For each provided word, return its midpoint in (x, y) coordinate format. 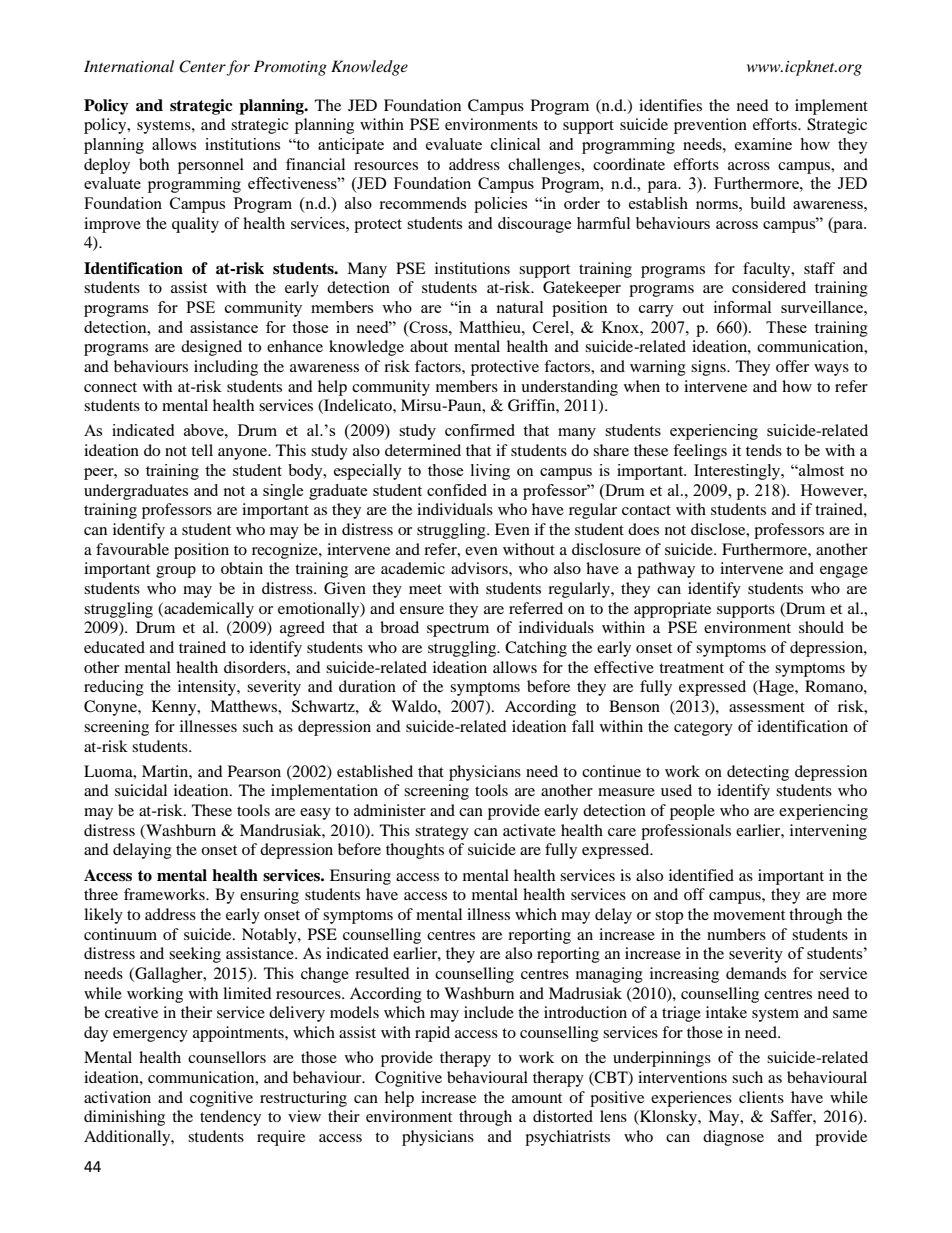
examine (763, 144)
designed (211, 348)
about (429, 346)
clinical (515, 144)
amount (537, 1098)
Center (203, 67)
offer (792, 366)
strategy (442, 833)
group (176, 572)
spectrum (458, 630)
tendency (230, 1118)
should (821, 627)
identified (701, 875)
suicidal (141, 790)
